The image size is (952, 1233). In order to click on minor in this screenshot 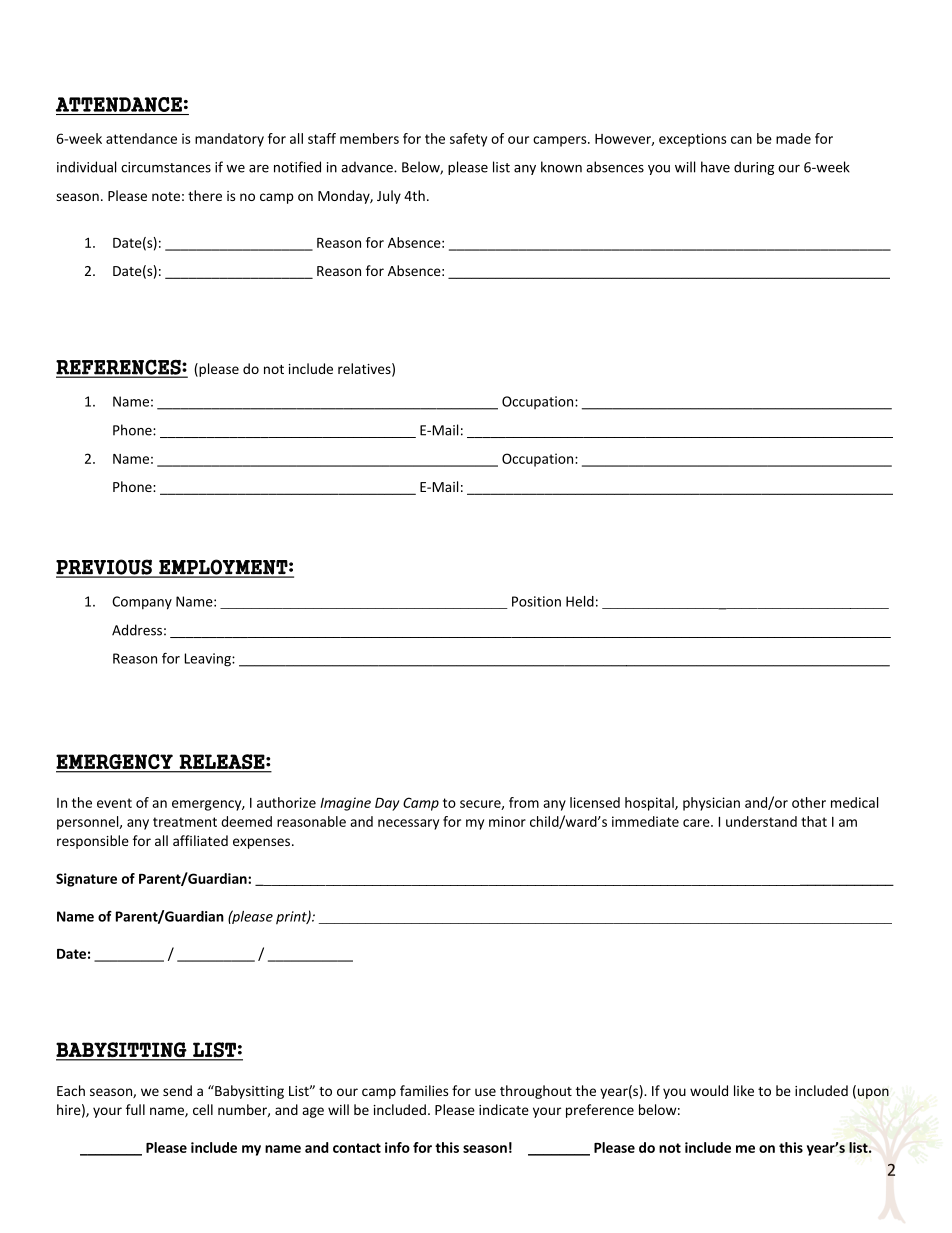, I will do `click(507, 821)`.
